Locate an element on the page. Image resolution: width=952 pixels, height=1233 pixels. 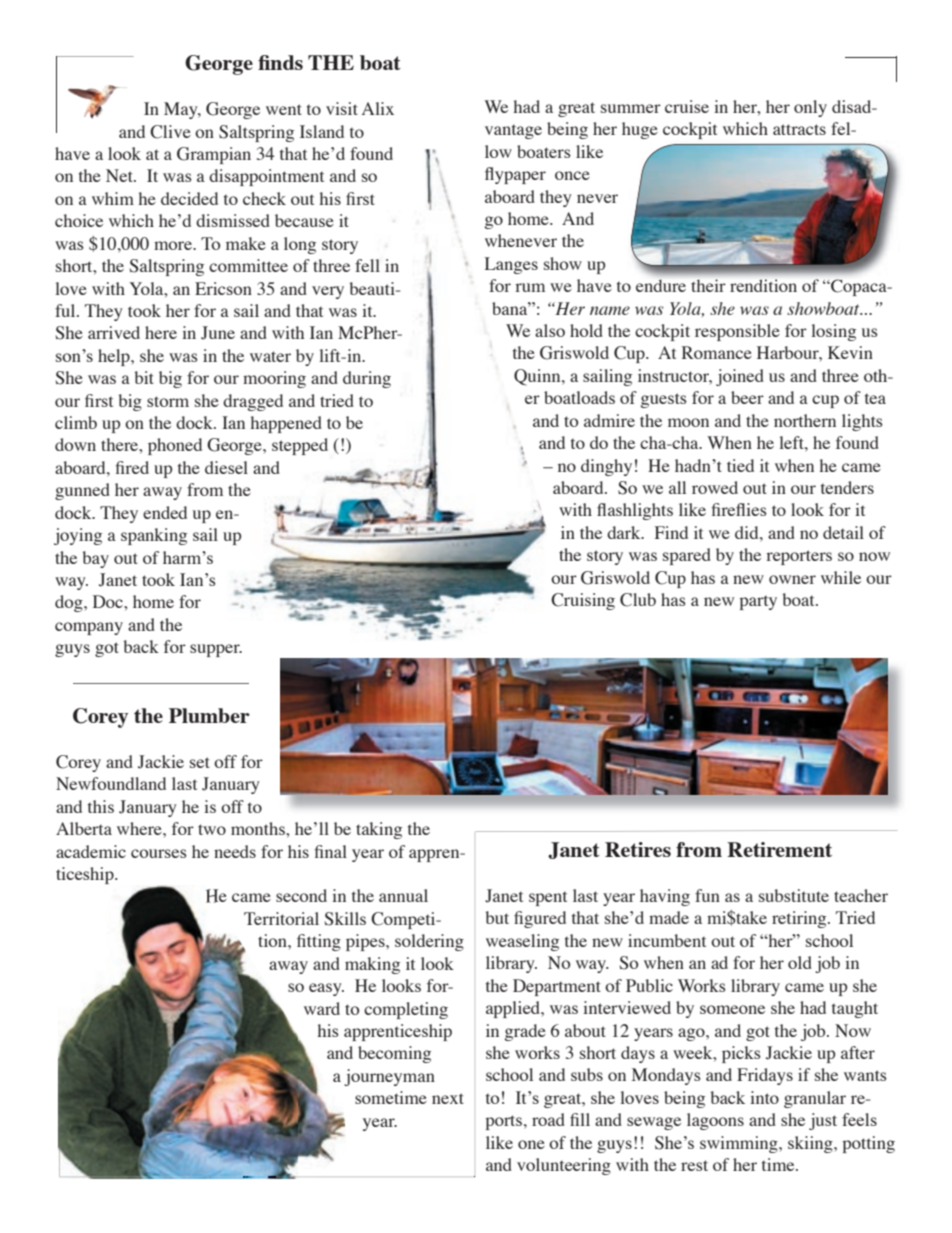
attracts is located at coordinates (799, 129).
